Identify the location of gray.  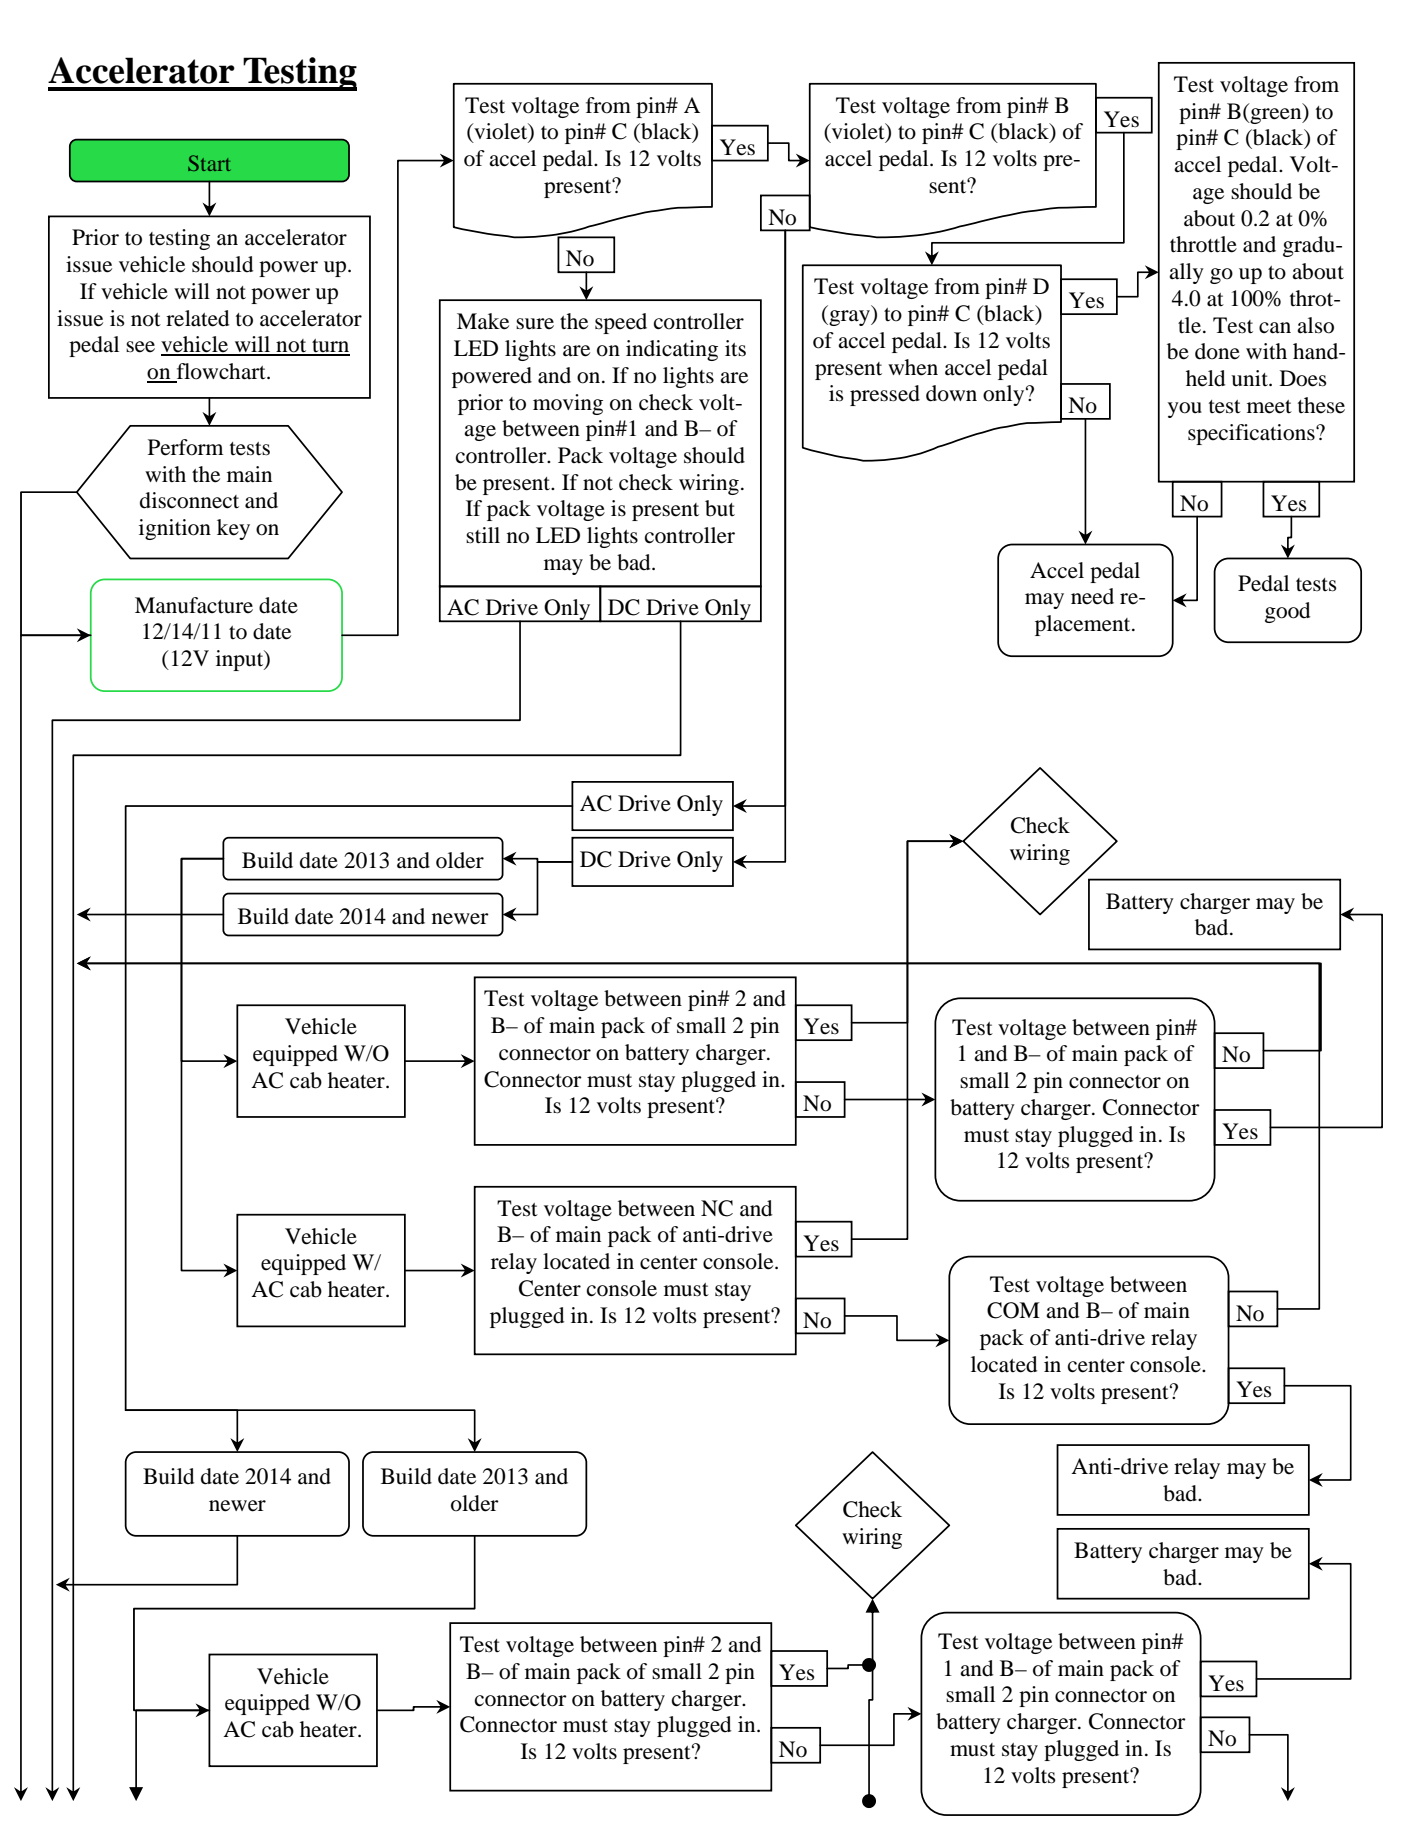
(849, 318).
